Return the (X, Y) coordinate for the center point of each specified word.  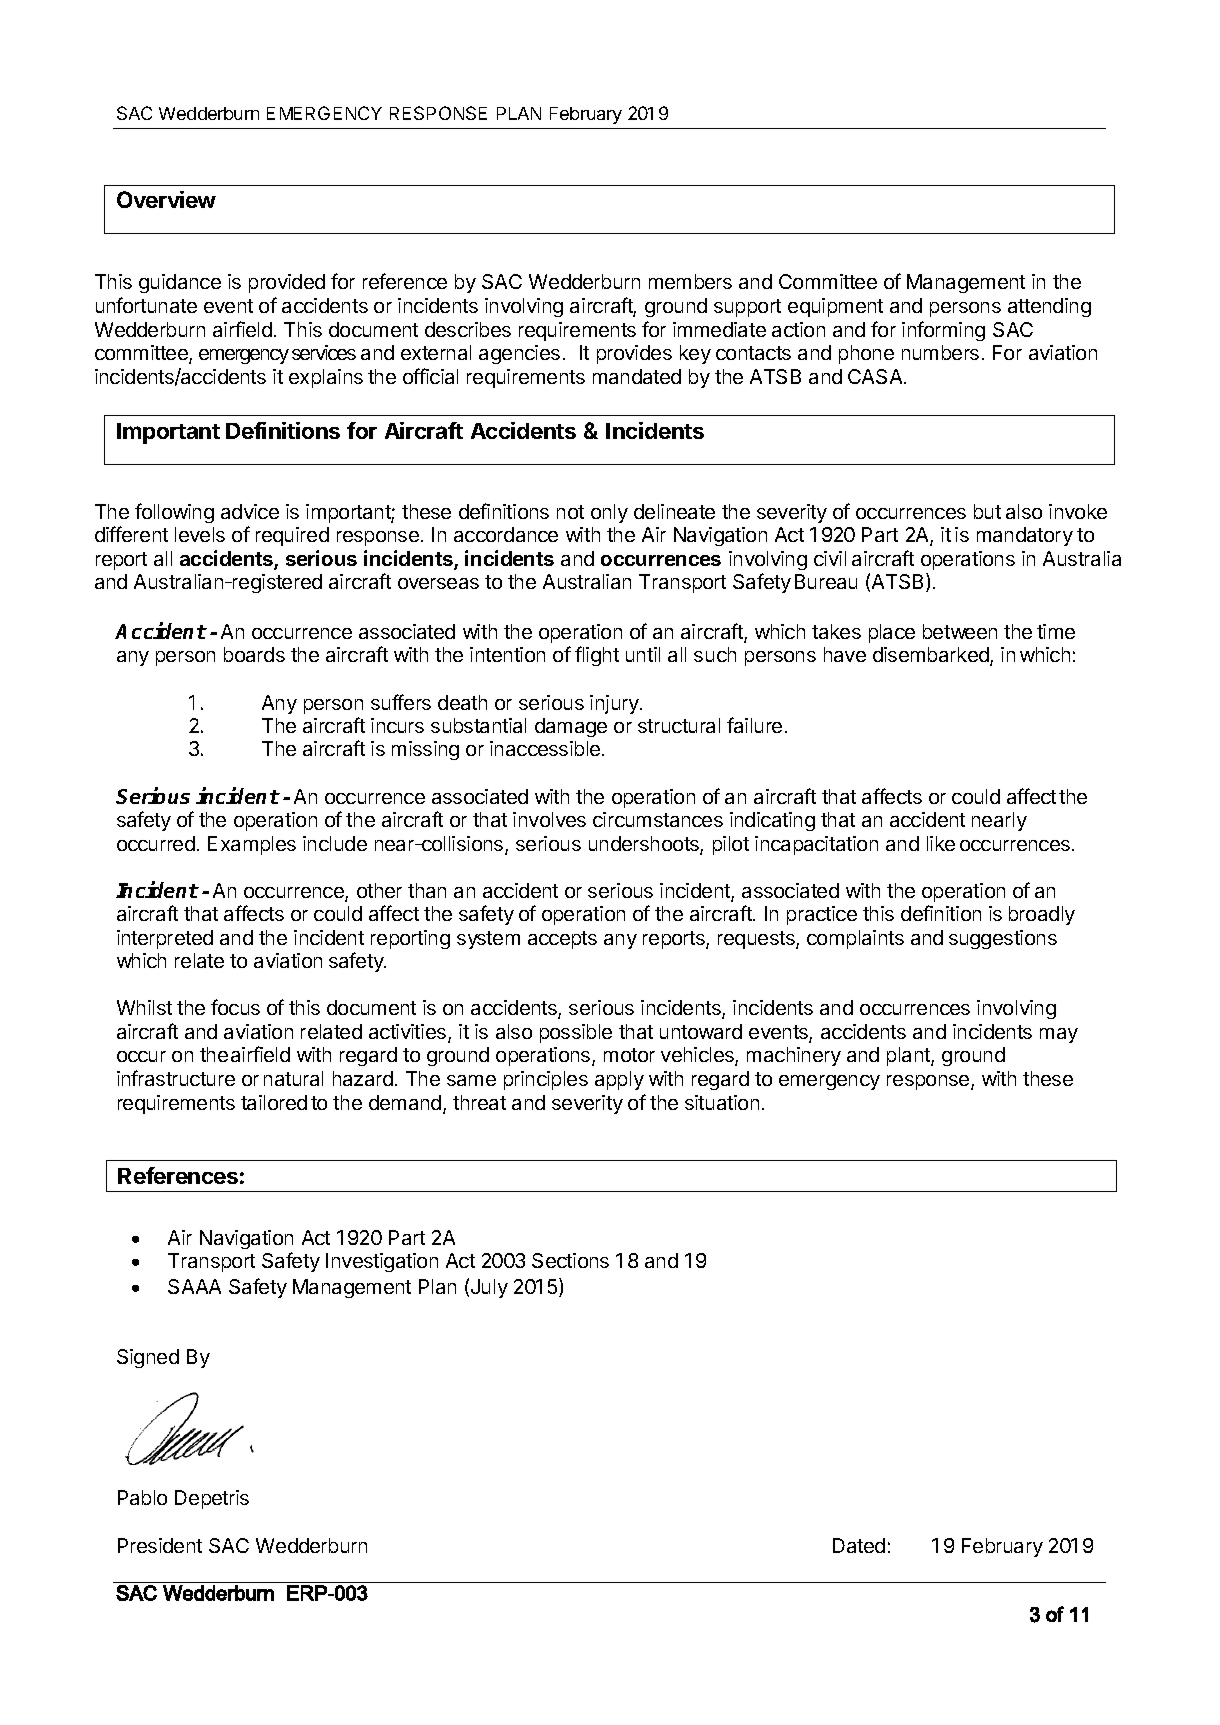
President (160, 1545)
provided (287, 283)
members (690, 281)
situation (722, 1102)
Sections (570, 1260)
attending (1049, 307)
